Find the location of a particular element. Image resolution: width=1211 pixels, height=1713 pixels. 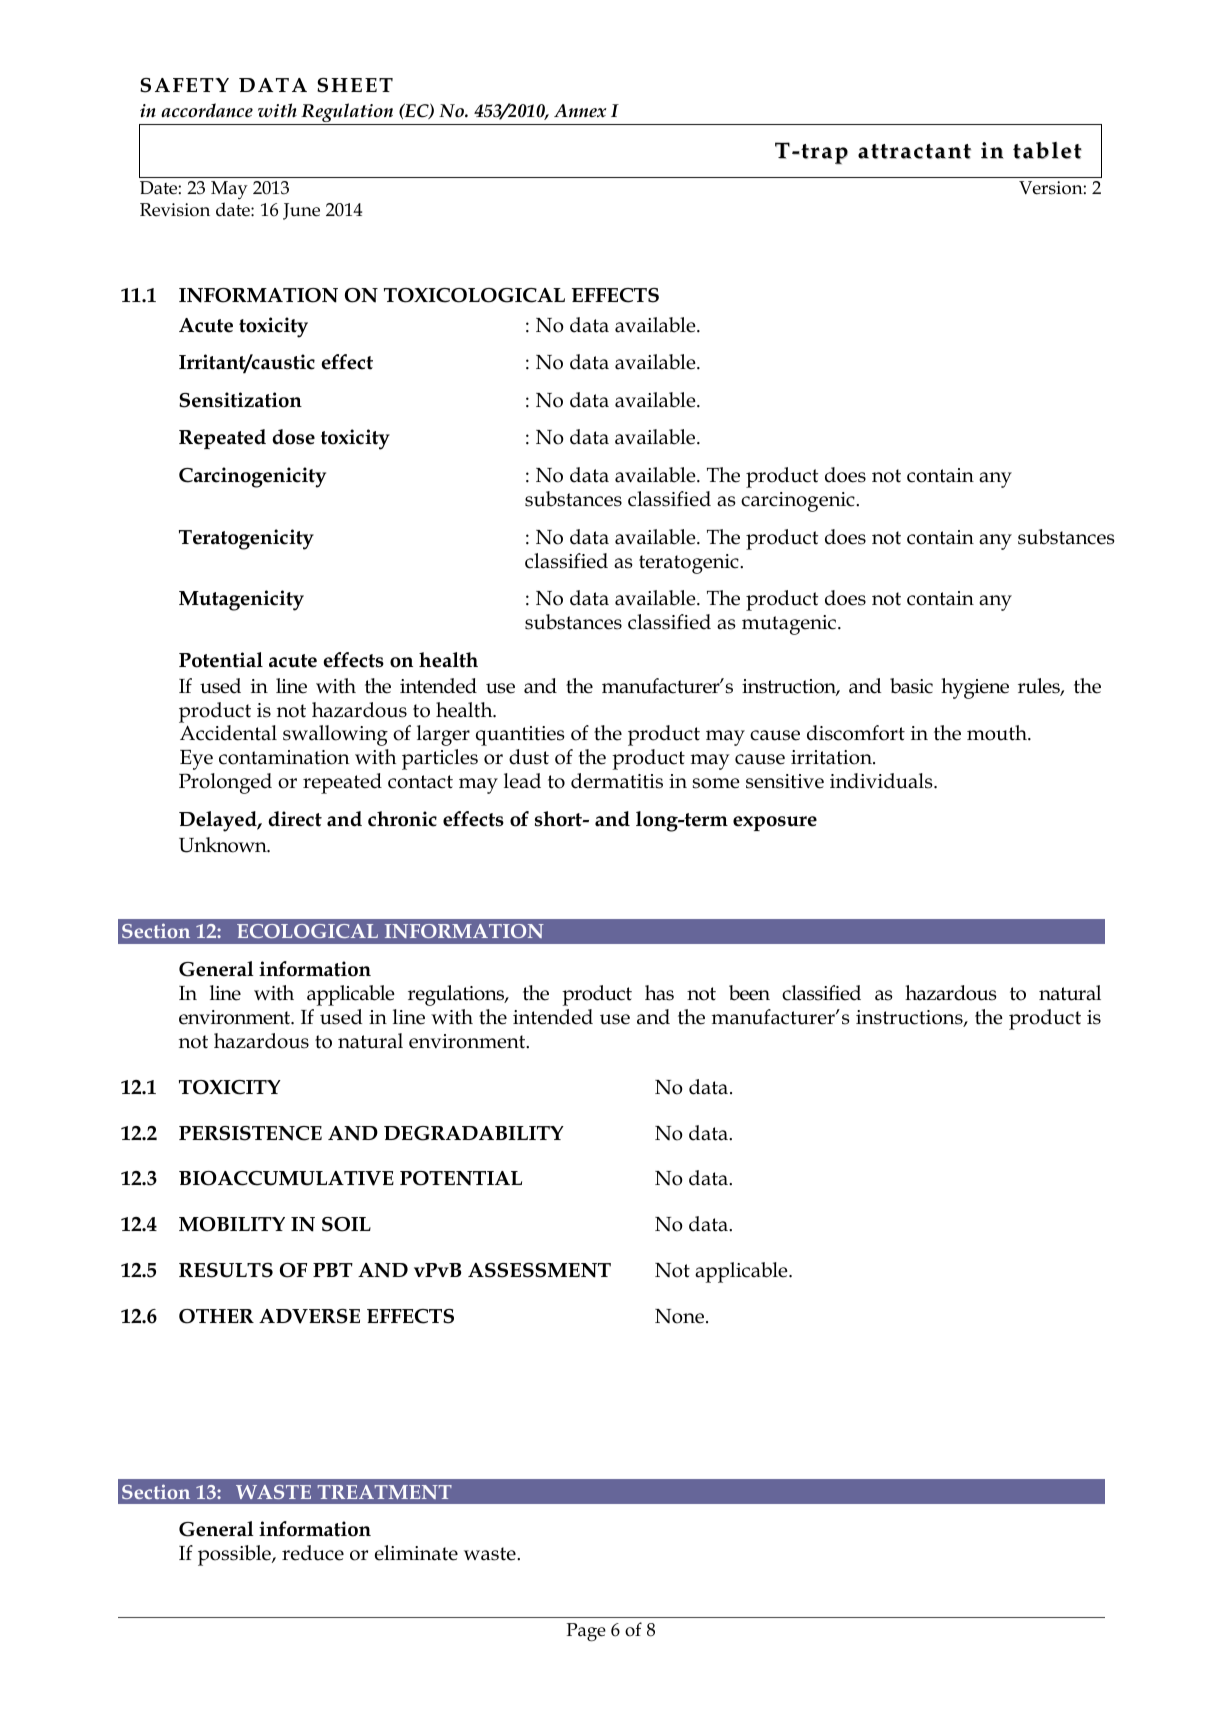

basic is located at coordinates (911, 686).
